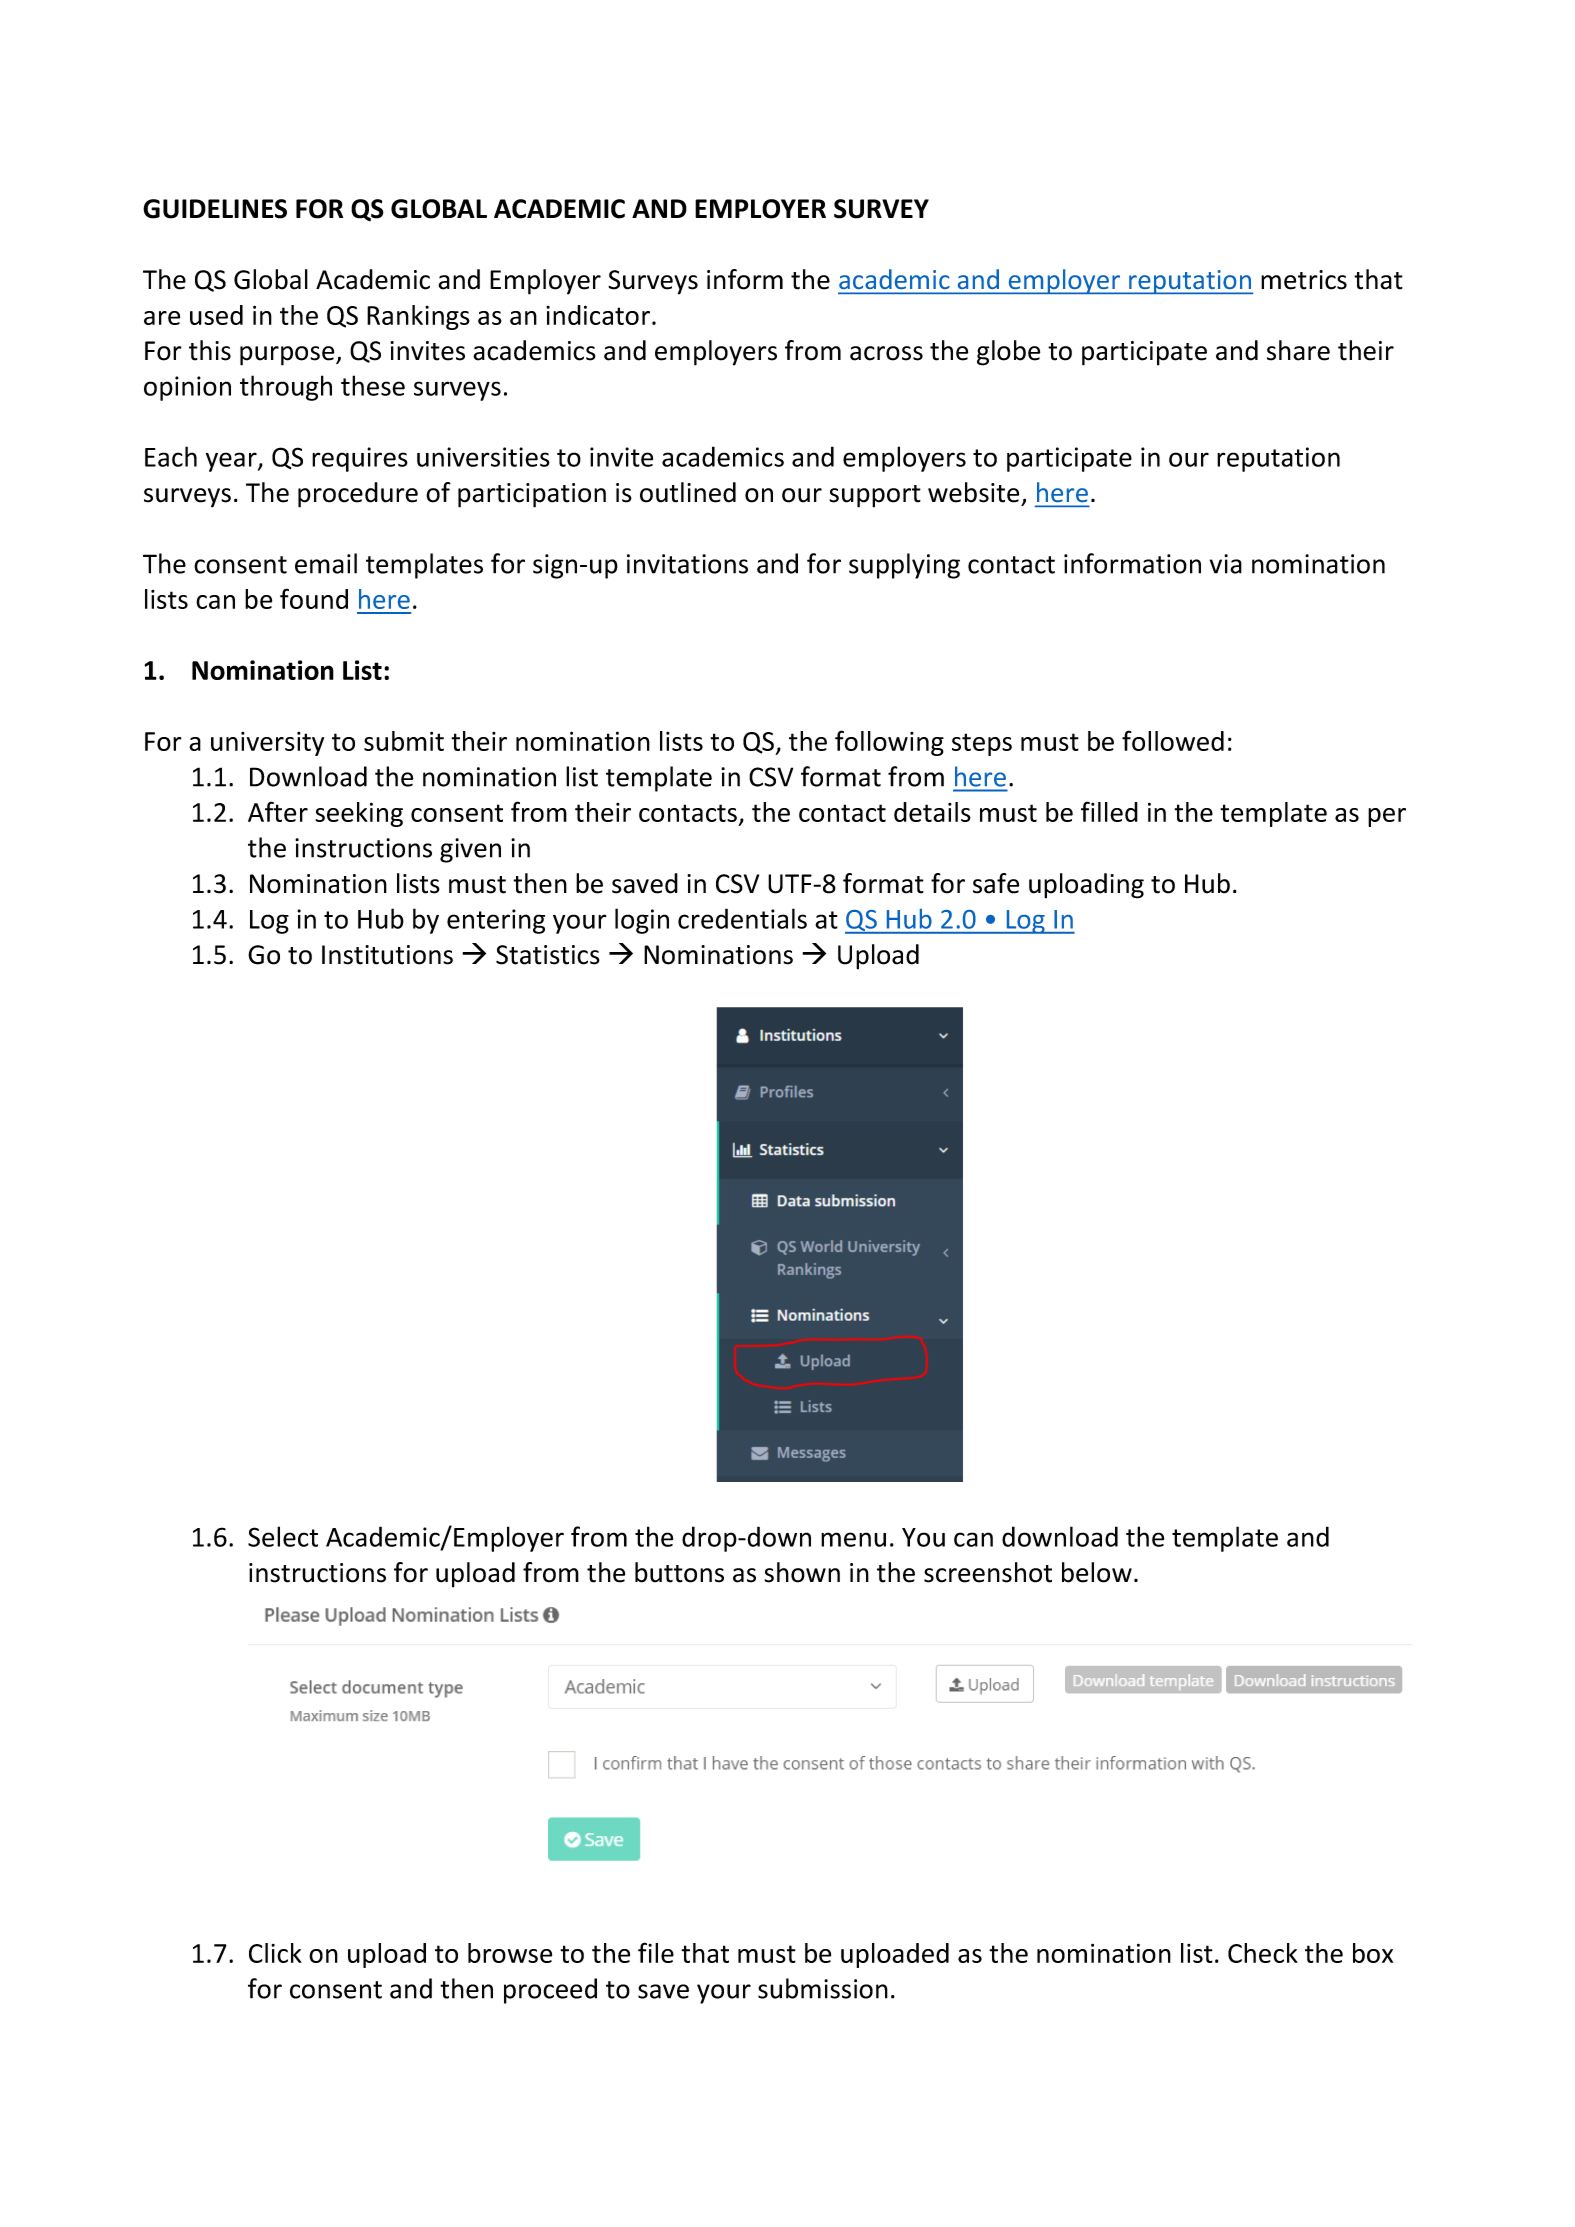 The image size is (1575, 2227). What do you see at coordinates (1304, 280) in the image?
I see `metrics` at bounding box center [1304, 280].
